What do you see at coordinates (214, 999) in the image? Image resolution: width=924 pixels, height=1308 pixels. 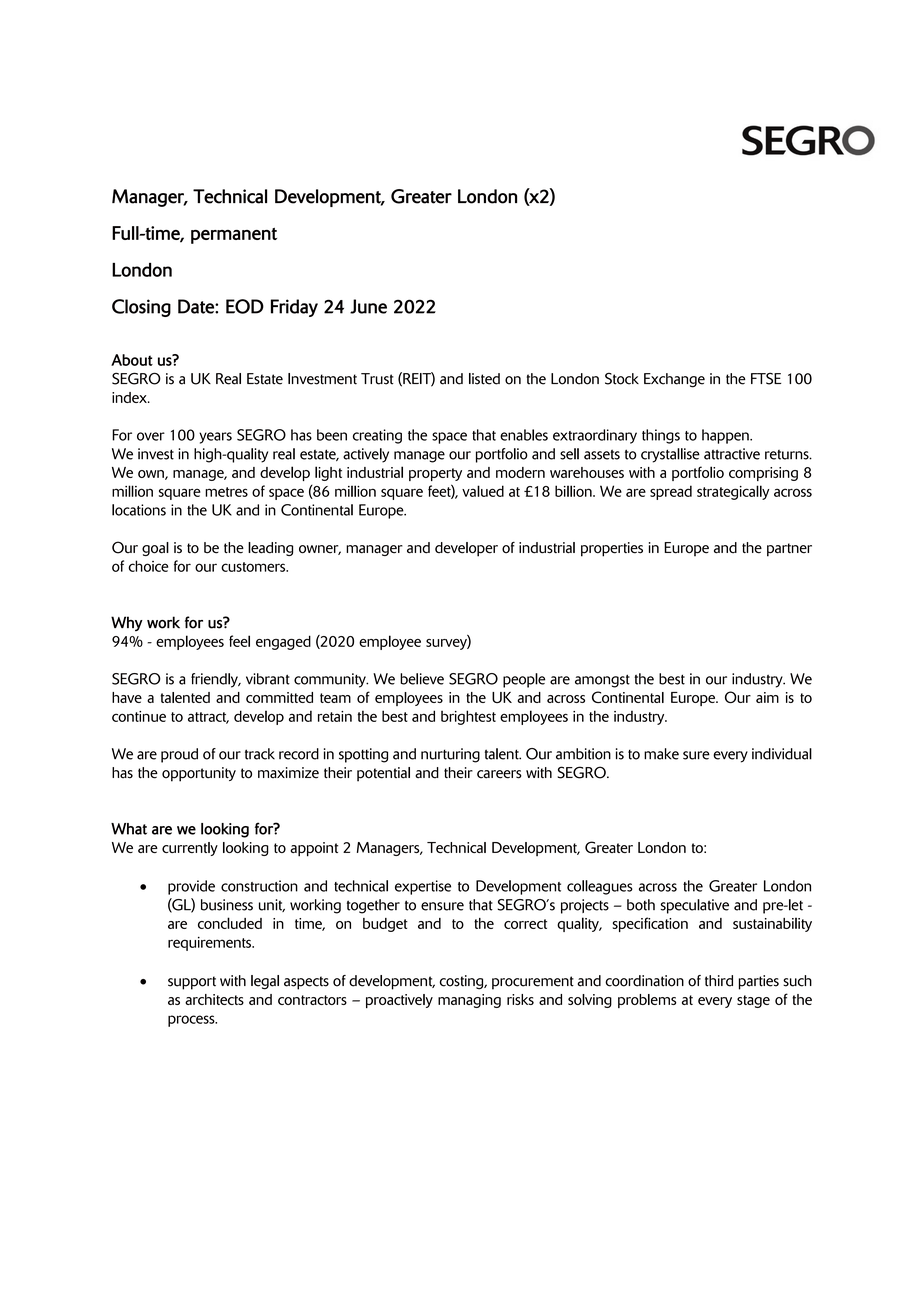 I see `architects` at bounding box center [214, 999].
